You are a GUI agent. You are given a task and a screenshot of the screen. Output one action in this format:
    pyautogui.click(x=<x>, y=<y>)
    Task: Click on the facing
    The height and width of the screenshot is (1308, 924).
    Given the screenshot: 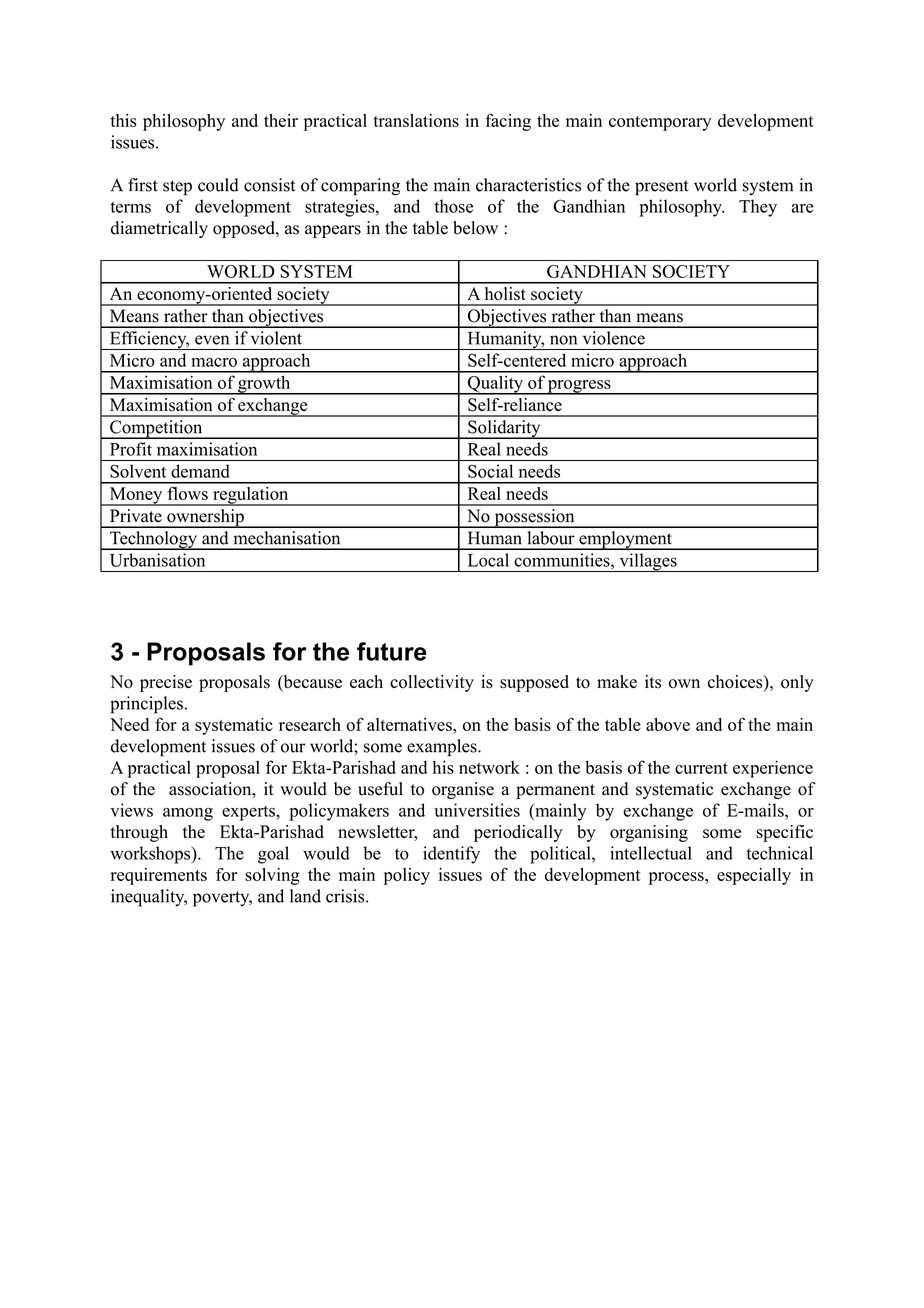 What is the action you would take?
    pyautogui.click(x=508, y=122)
